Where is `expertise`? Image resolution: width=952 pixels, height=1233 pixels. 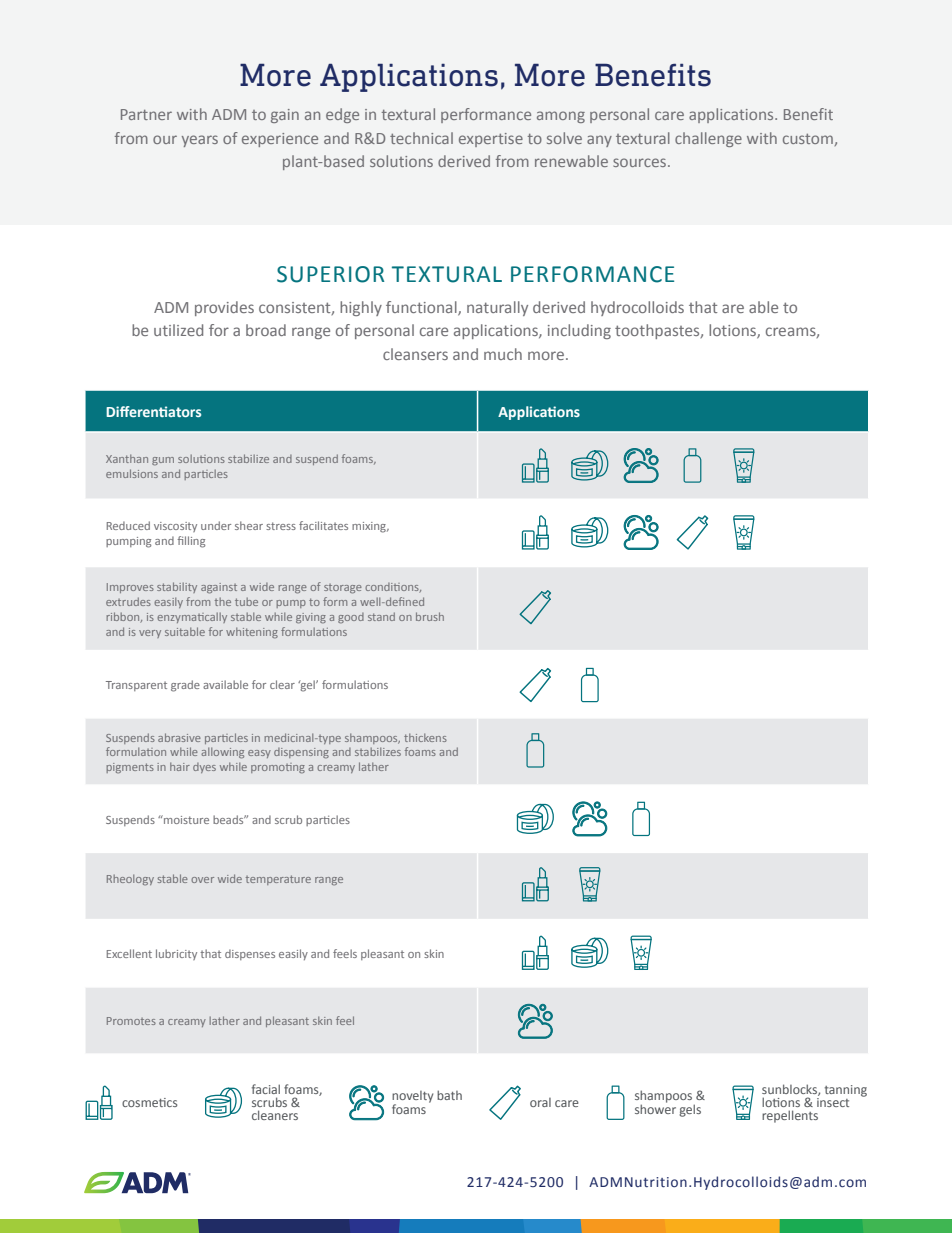
expertise is located at coordinates (491, 140).
